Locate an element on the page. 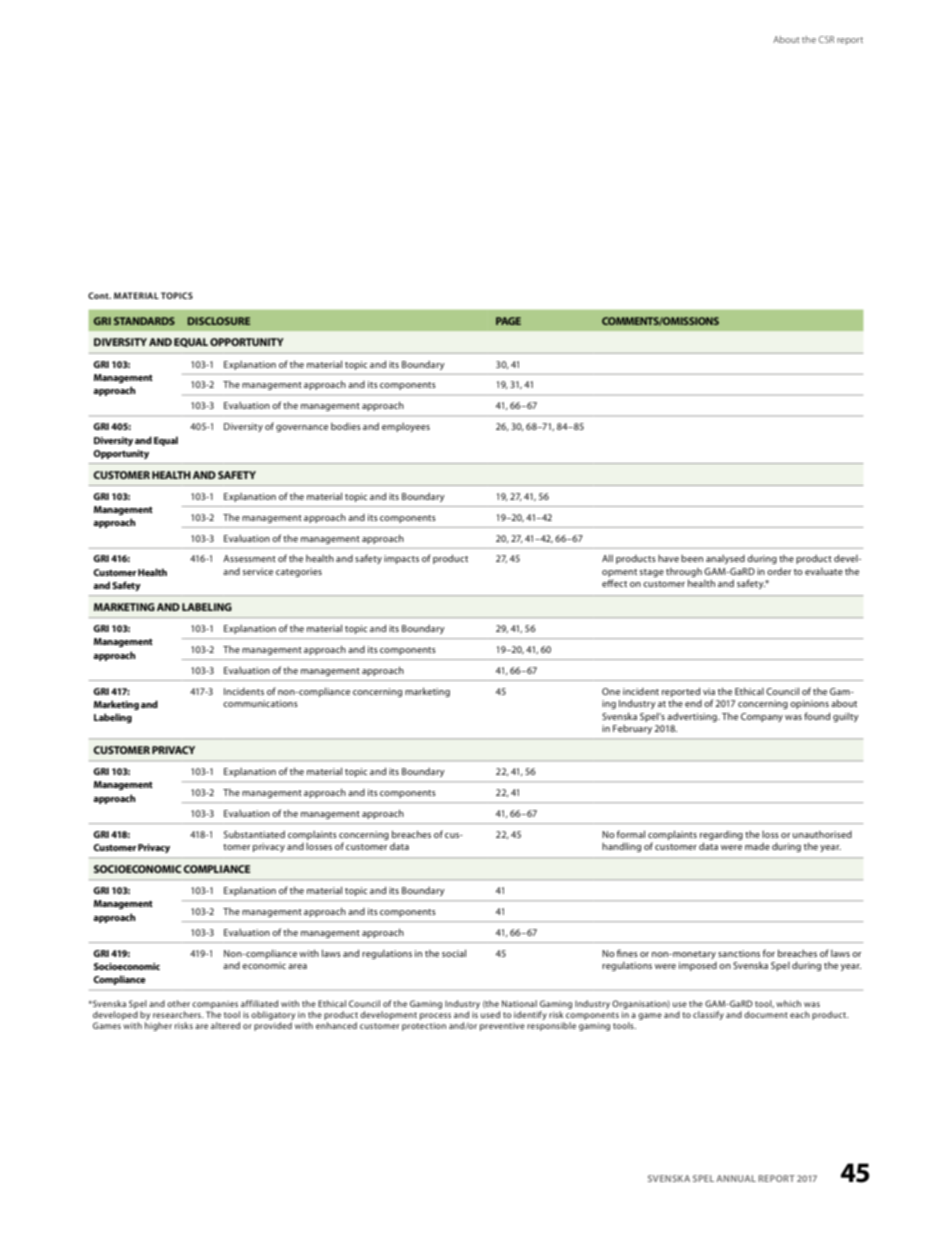 The image size is (952, 1240). analysed is located at coordinates (725, 559).
